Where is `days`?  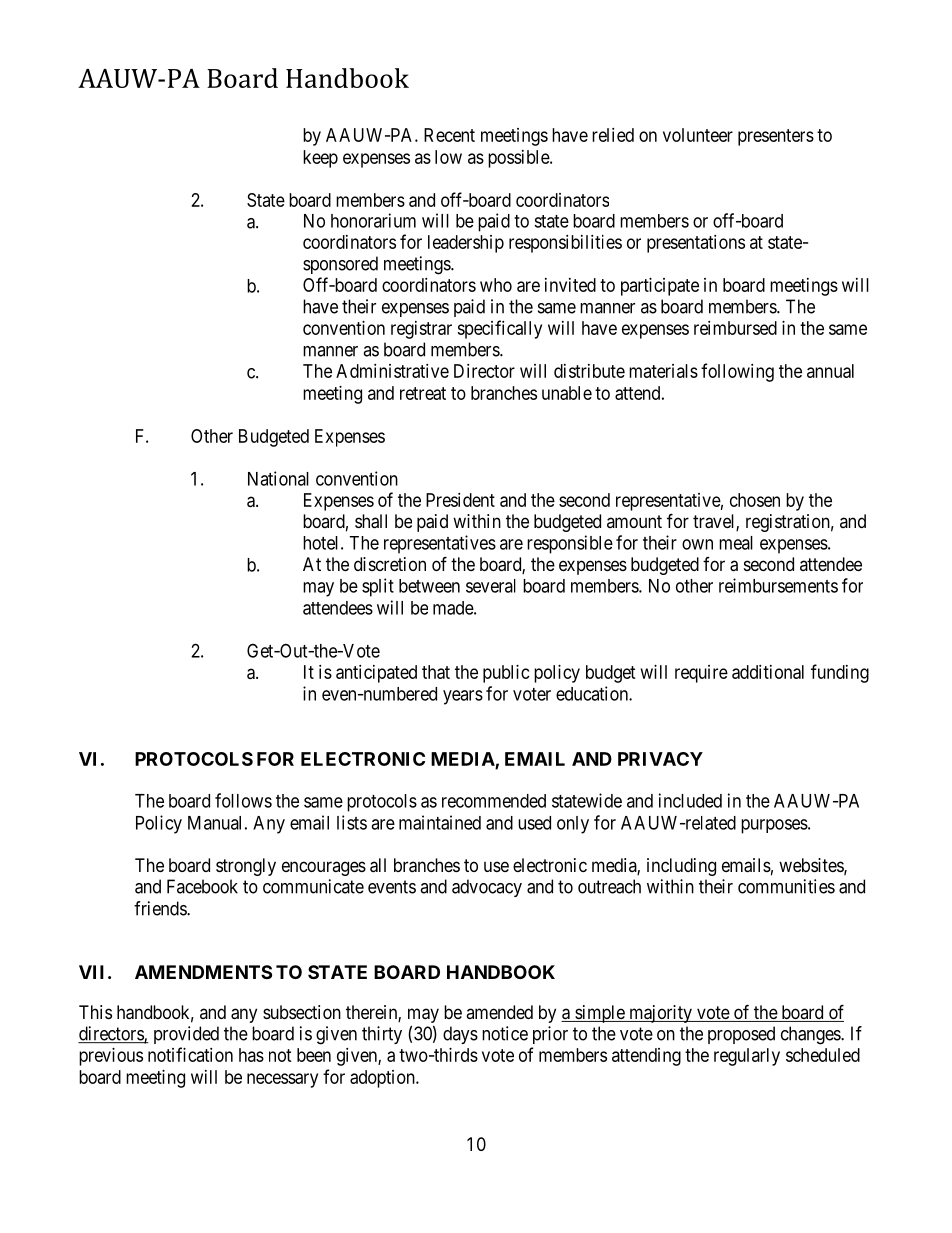 days is located at coordinates (460, 1035).
